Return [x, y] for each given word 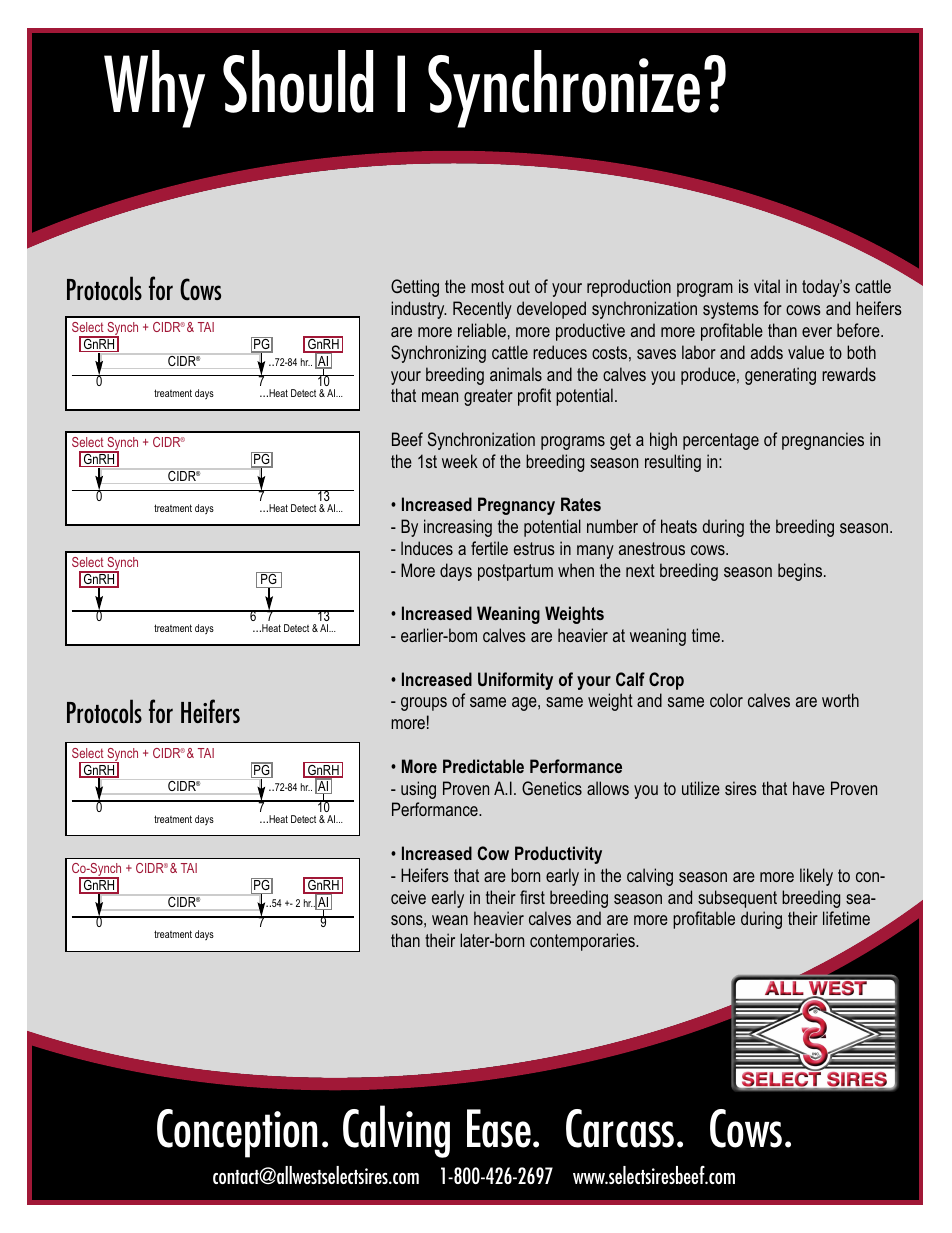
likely [816, 877]
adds [767, 352]
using [418, 790]
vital [767, 286]
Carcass [620, 1128]
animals [516, 374]
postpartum [515, 572]
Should [298, 81]
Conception [237, 1133]
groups [424, 704]
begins [801, 572]
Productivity [558, 855]
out [519, 286]
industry [418, 310]
